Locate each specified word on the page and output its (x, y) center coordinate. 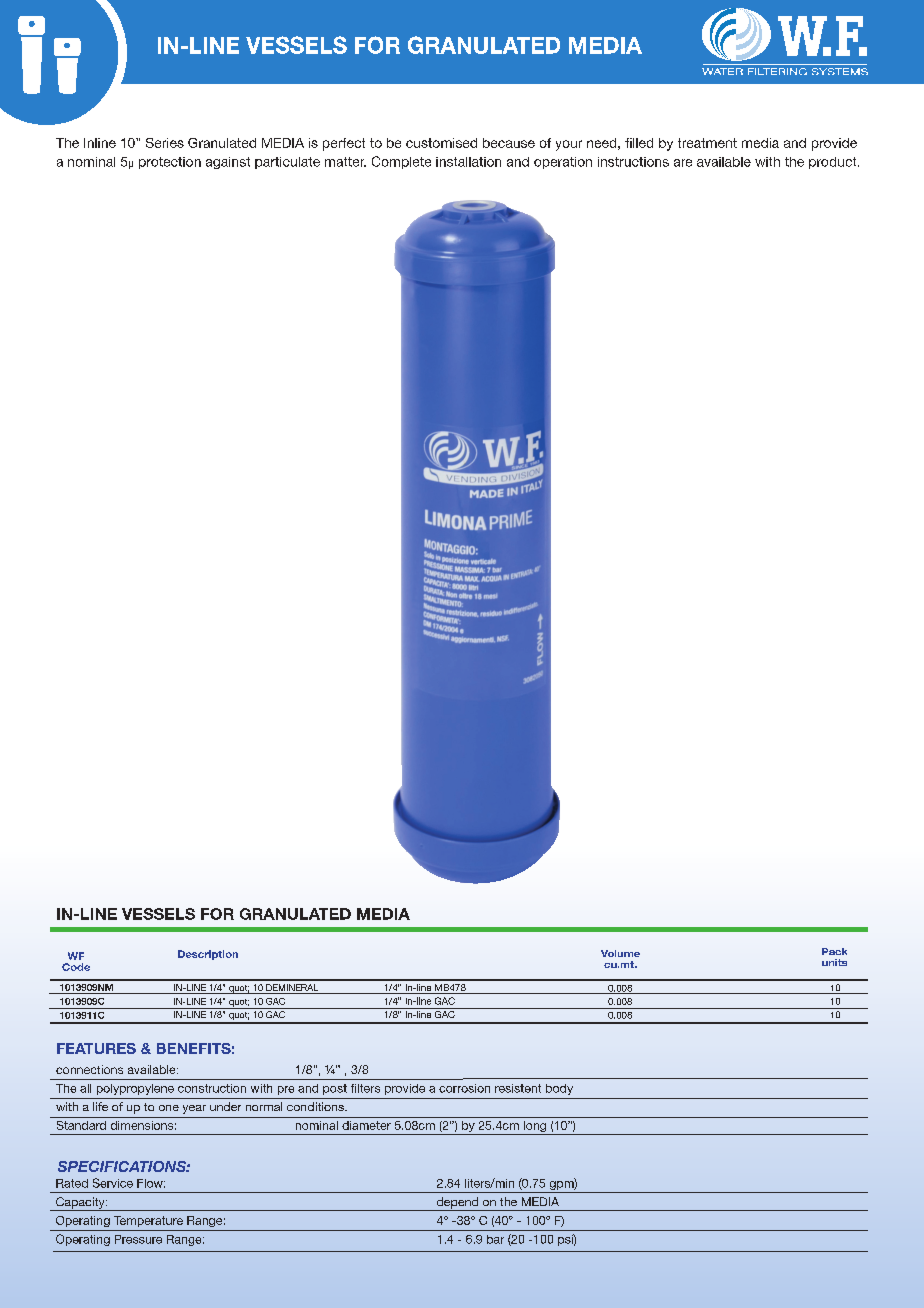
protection (170, 163)
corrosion (464, 1088)
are (683, 163)
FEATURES (96, 1048)
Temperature (148, 1221)
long (535, 1128)
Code (76, 967)
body (559, 1089)
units (834, 962)
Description (208, 955)
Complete (401, 162)
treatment (707, 143)
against (228, 163)
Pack (834, 951)
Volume (620, 953)
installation (468, 162)
